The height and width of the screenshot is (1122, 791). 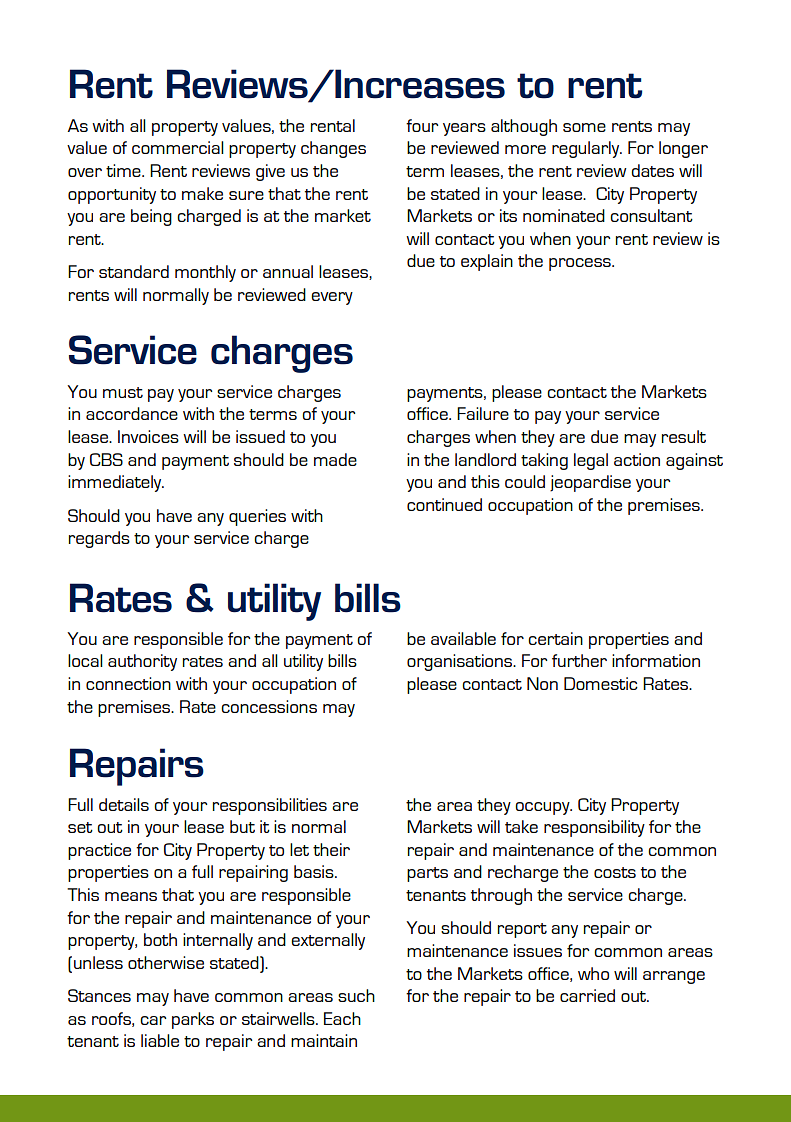 I want to click on their, so click(x=331, y=849).
